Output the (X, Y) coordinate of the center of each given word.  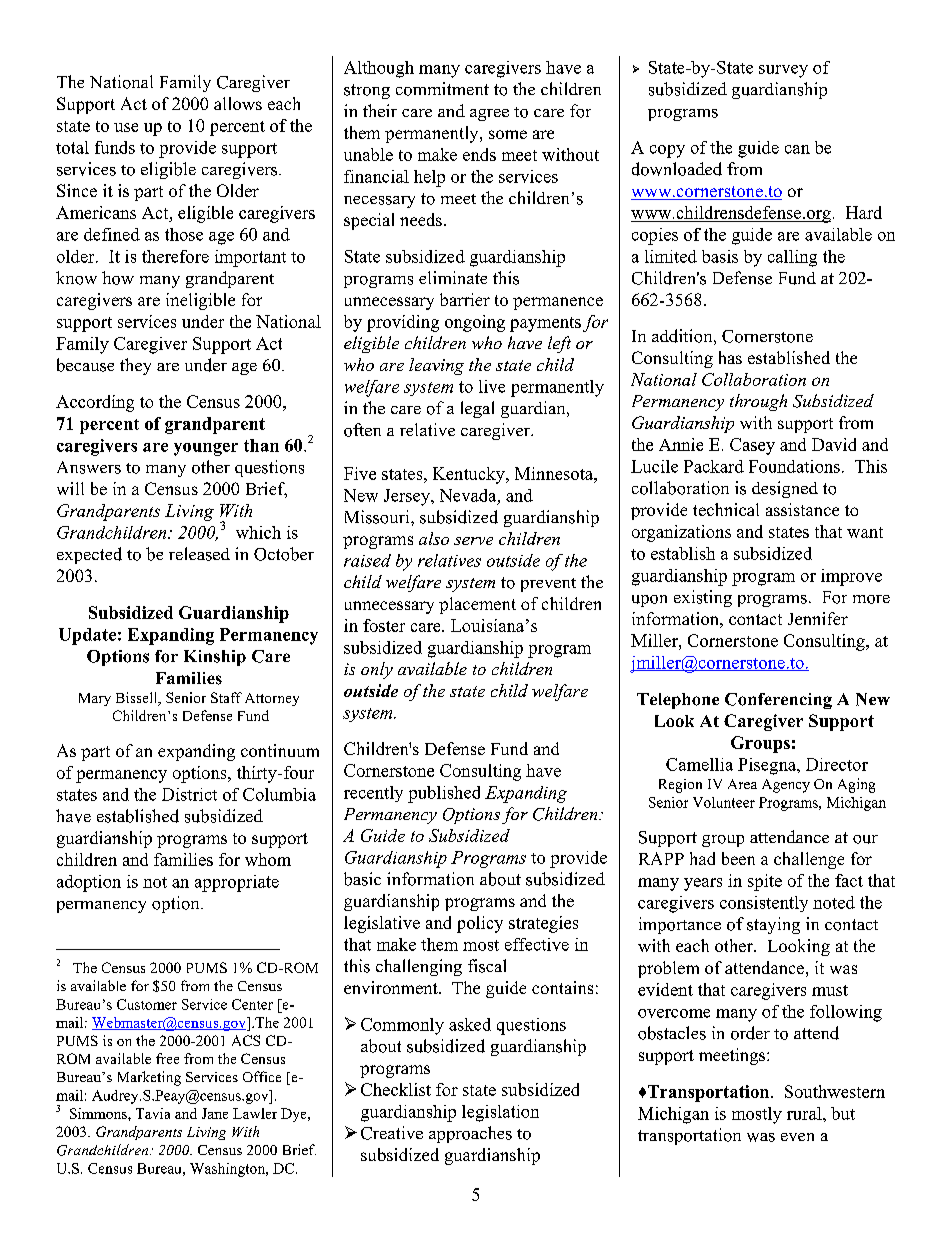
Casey (752, 446)
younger (206, 449)
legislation (500, 1113)
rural (805, 1113)
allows (238, 103)
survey (783, 71)
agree (489, 115)
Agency (786, 786)
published (444, 794)
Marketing (149, 1078)
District (189, 794)
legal (477, 409)
